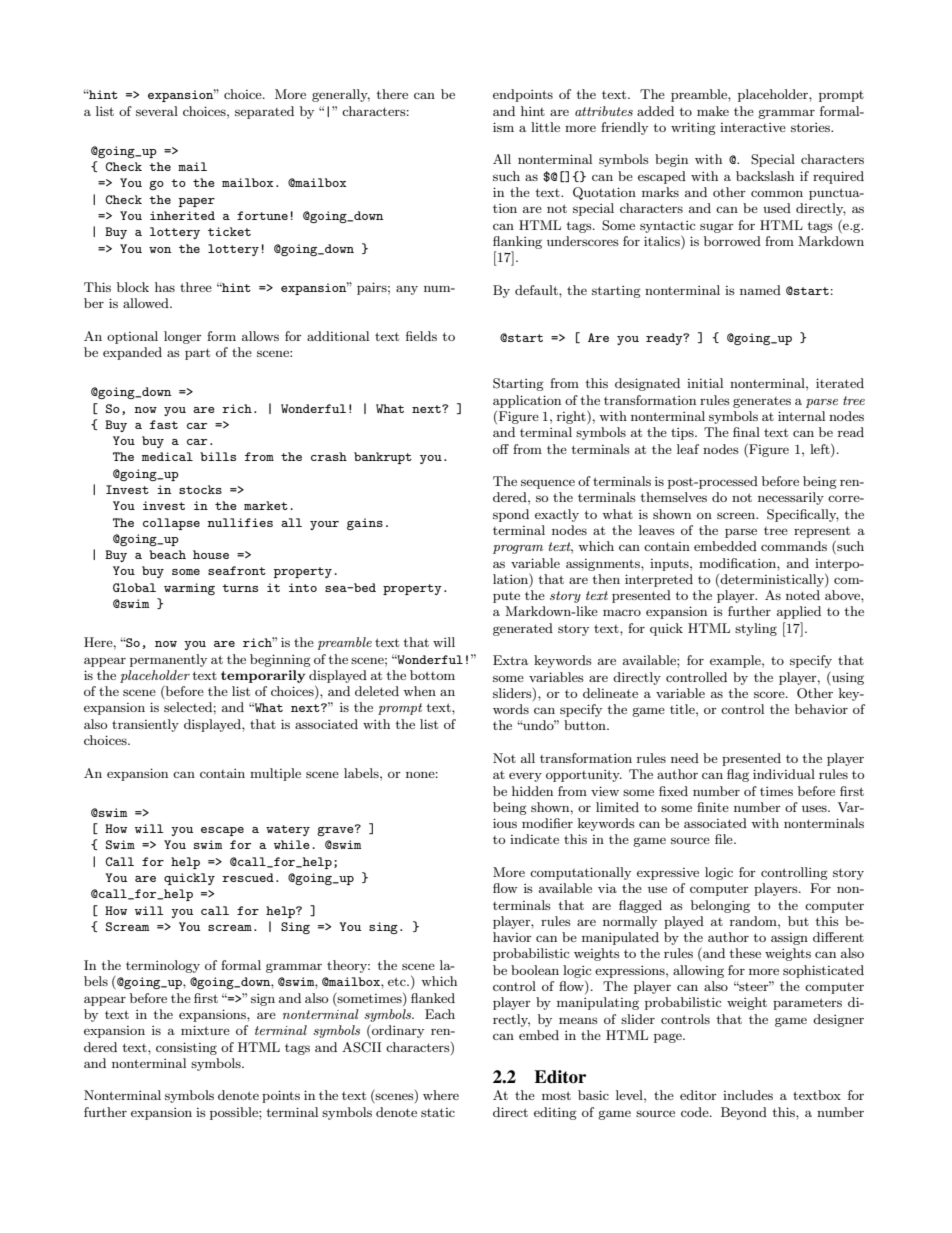 The width and height of the screenshot is (952, 1233). I want to click on interactive, so click(753, 127).
